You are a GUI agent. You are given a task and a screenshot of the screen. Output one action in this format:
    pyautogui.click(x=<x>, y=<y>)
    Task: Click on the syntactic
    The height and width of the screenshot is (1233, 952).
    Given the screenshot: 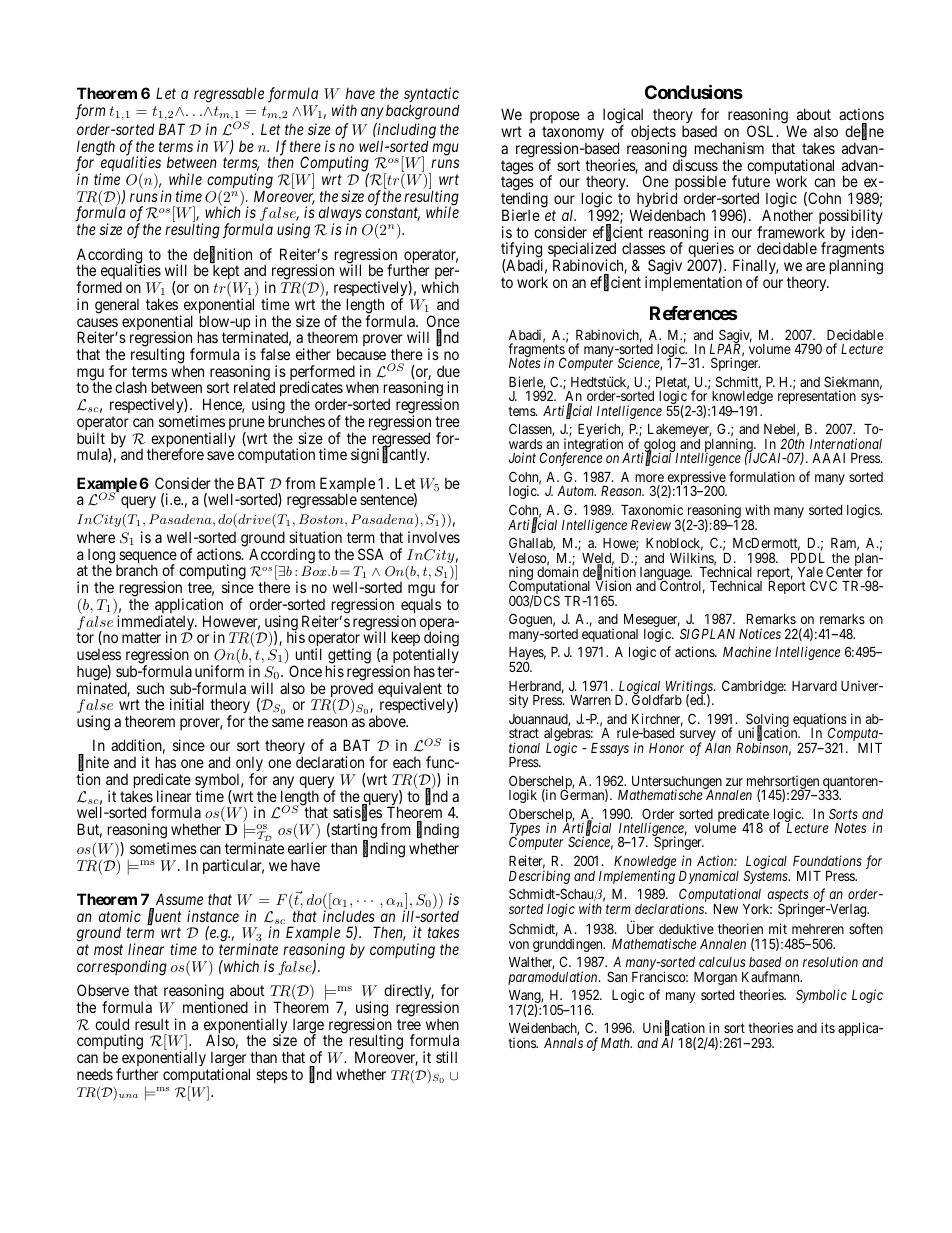 What is the action you would take?
    pyautogui.click(x=431, y=96)
